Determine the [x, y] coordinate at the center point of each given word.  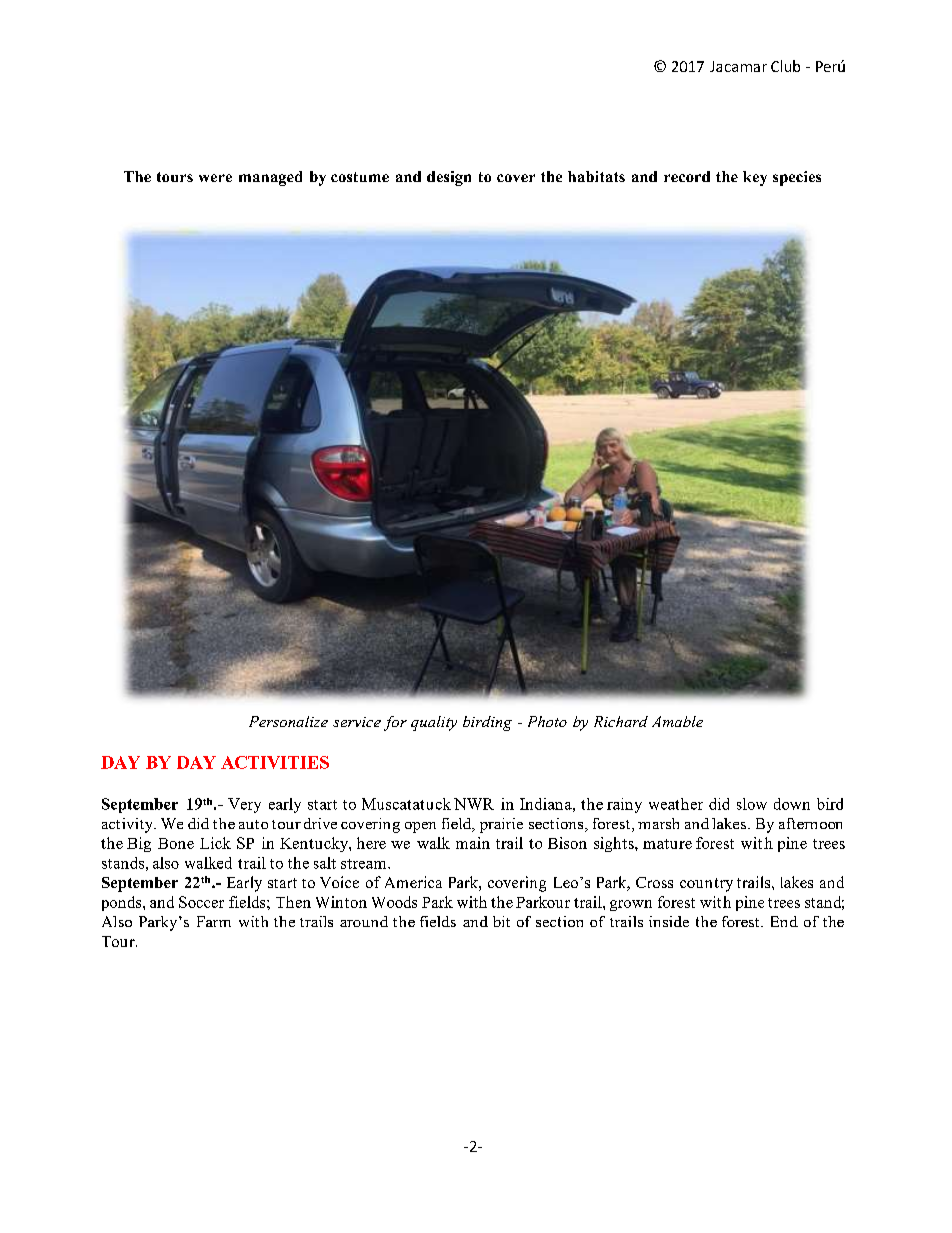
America [413, 882]
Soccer [201, 902]
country [706, 885]
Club [785, 66]
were [215, 178]
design [449, 178]
